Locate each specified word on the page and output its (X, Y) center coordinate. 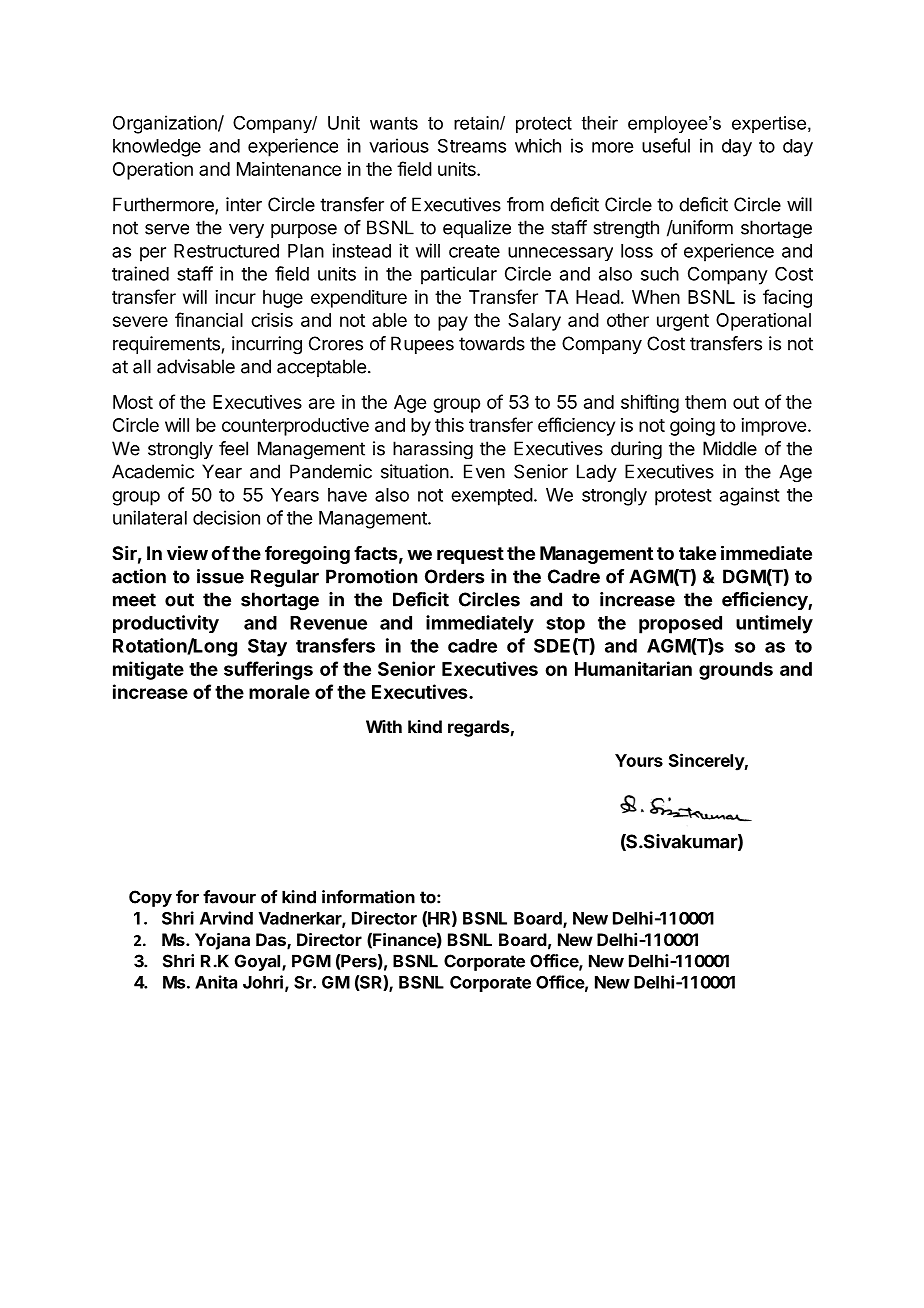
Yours (639, 760)
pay (453, 323)
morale (279, 692)
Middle (730, 448)
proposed (680, 625)
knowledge (157, 148)
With (384, 726)
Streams (472, 145)
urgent (683, 322)
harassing (433, 450)
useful (666, 145)
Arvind (226, 918)
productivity (166, 624)
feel (233, 448)
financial (209, 319)
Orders (454, 576)
